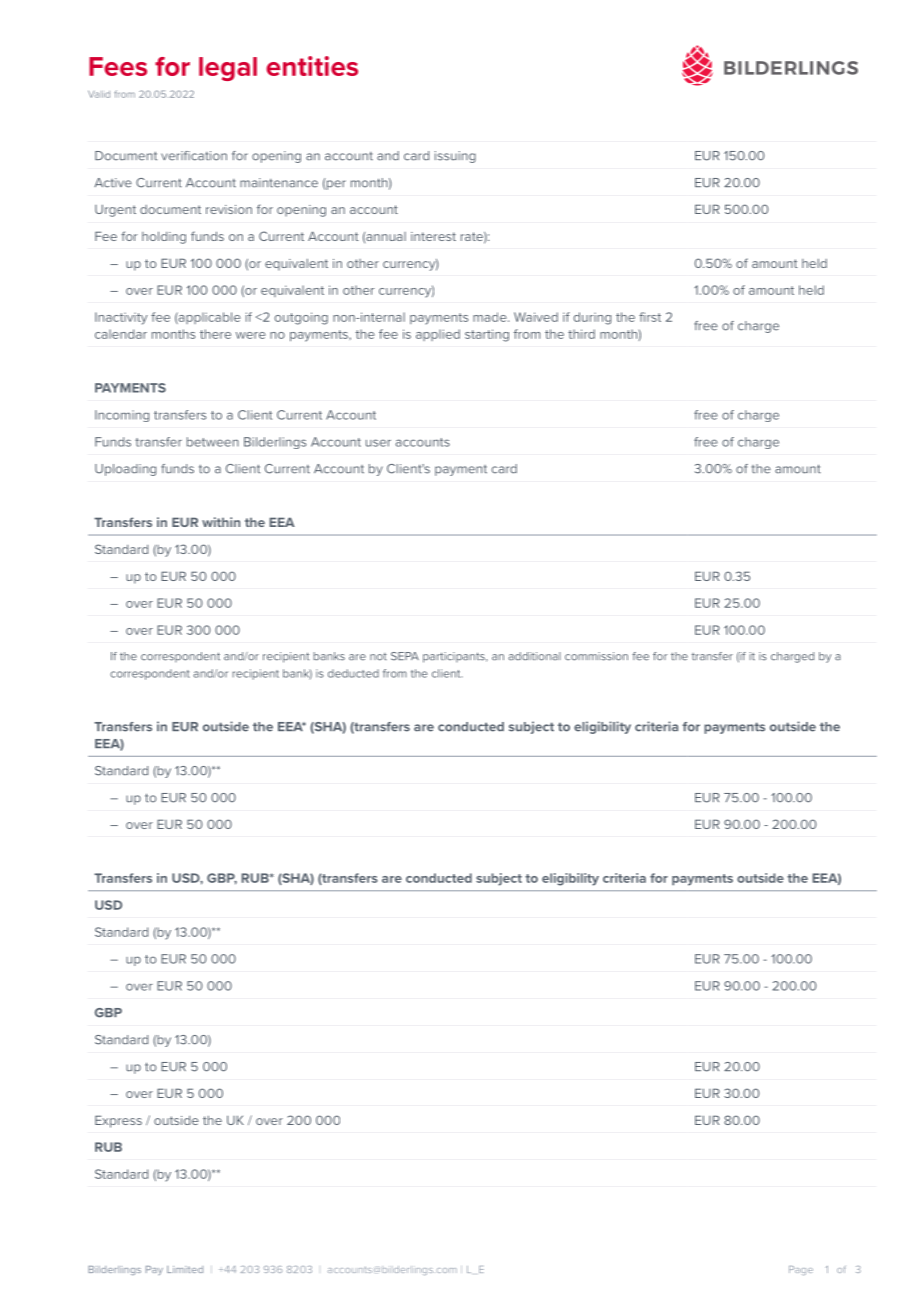 This page has width=924, height=1308. What do you see at coordinates (378, 657) in the page?
I see `not` at bounding box center [378, 657].
